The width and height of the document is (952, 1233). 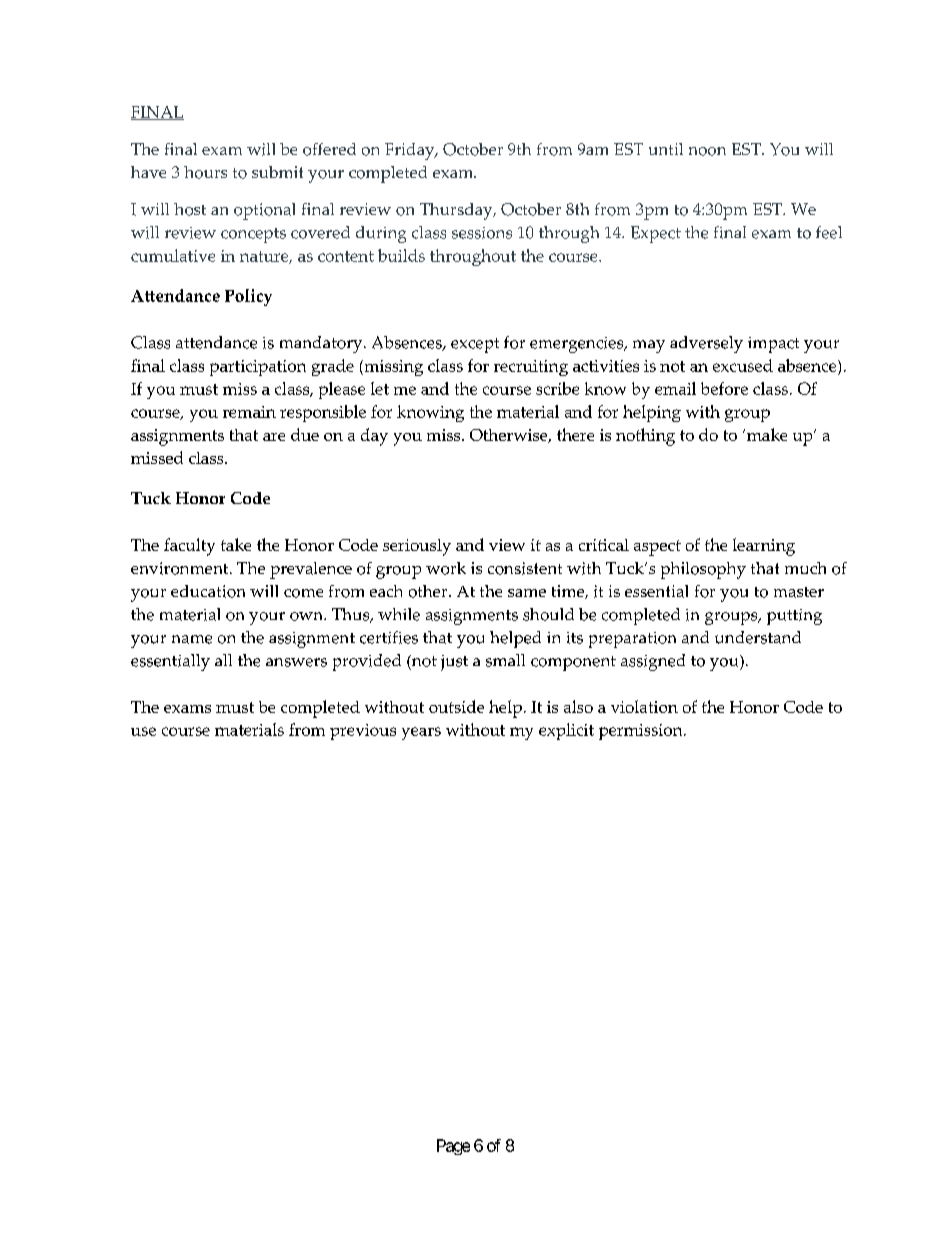 I want to click on remain, so click(x=249, y=412).
